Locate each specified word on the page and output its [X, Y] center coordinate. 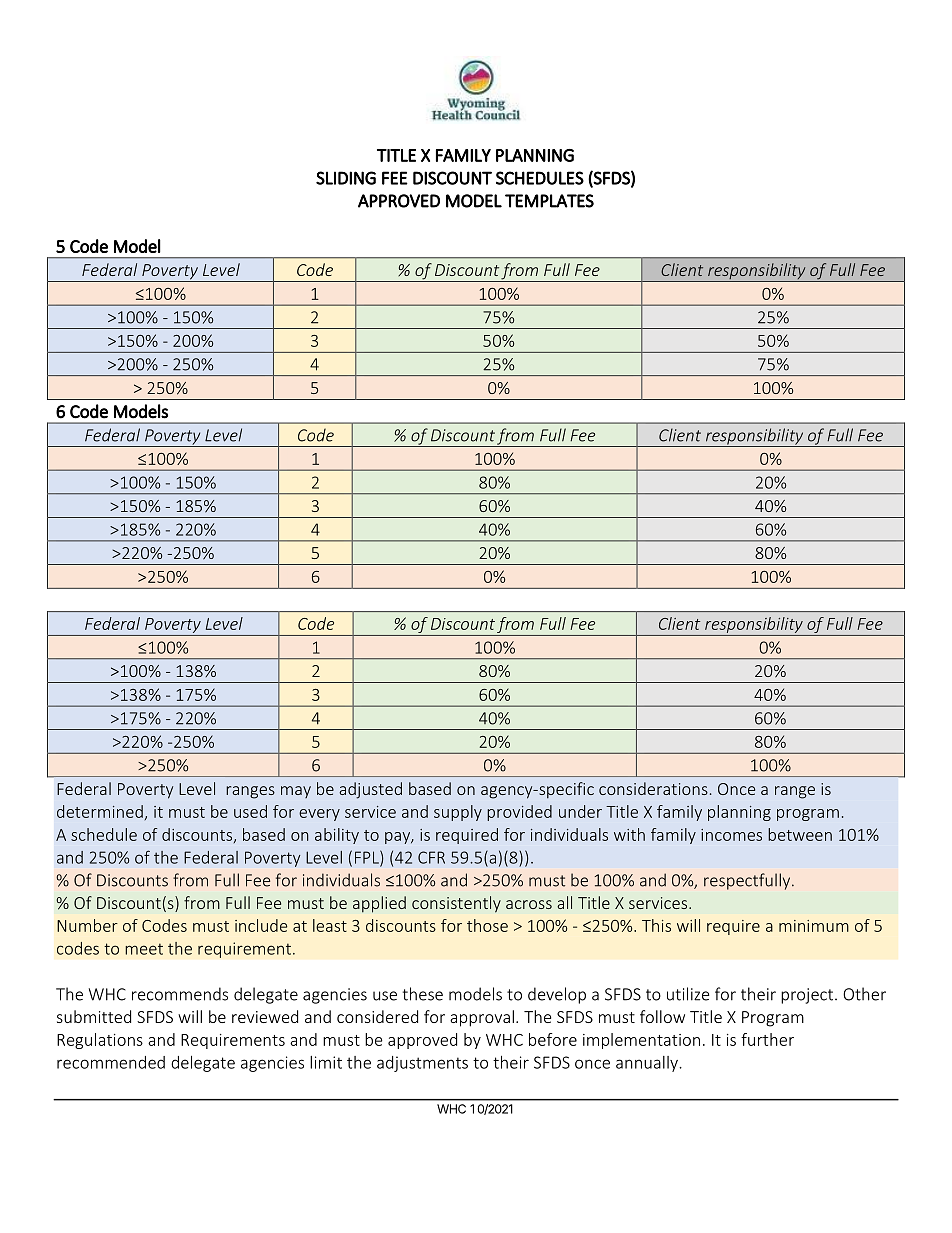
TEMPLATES [549, 201]
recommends [180, 994]
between [800, 834]
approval [482, 1018]
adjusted [370, 790]
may [296, 792]
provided [519, 813]
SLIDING [346, 178]
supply [458, 813]
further [767, 1039]
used [250, 811]
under [580, 811]
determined [100, 811]
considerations [653, 788]
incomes [731, 835]
